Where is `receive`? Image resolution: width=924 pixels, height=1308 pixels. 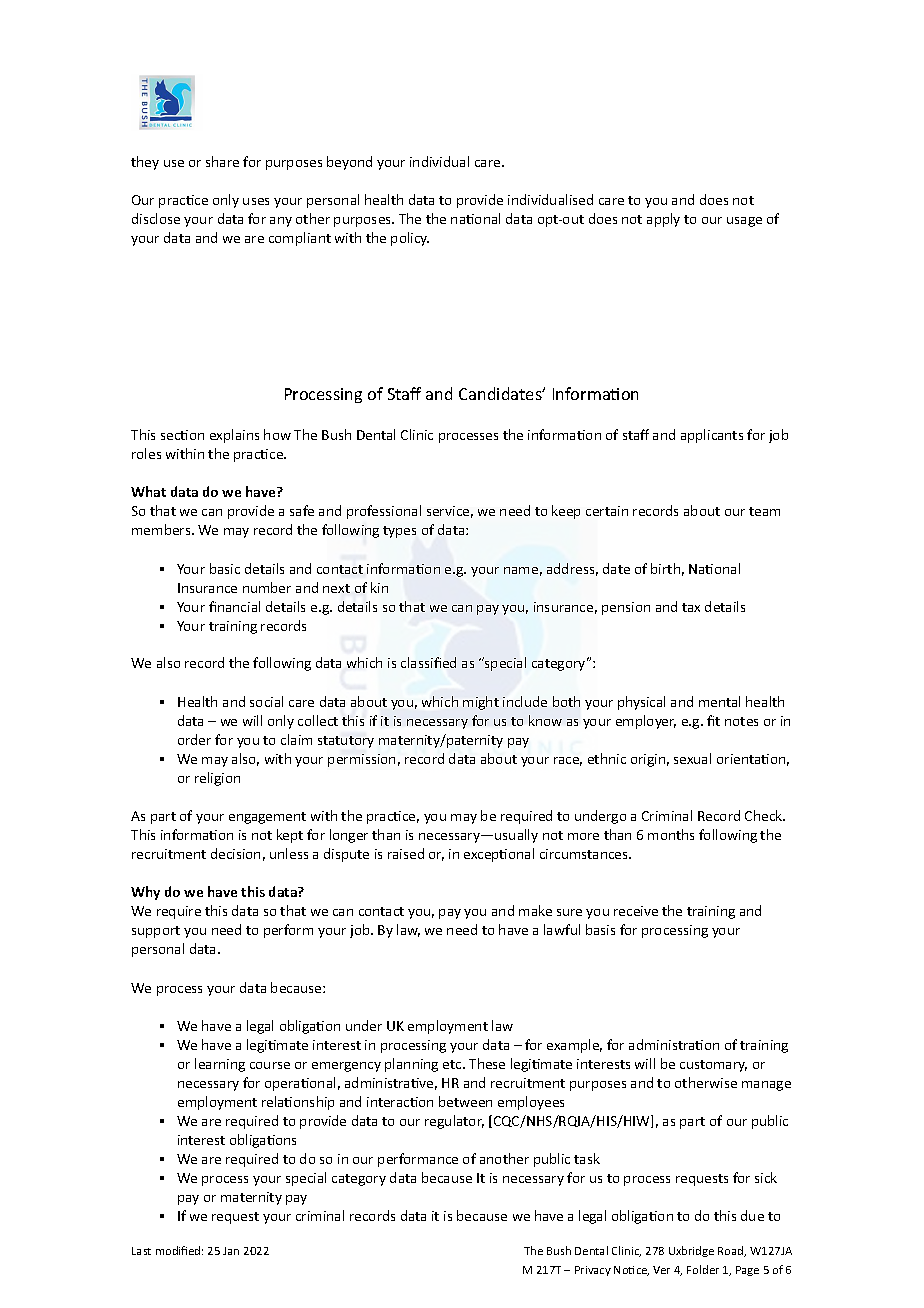 receive is located at coordinates (636, 911).
